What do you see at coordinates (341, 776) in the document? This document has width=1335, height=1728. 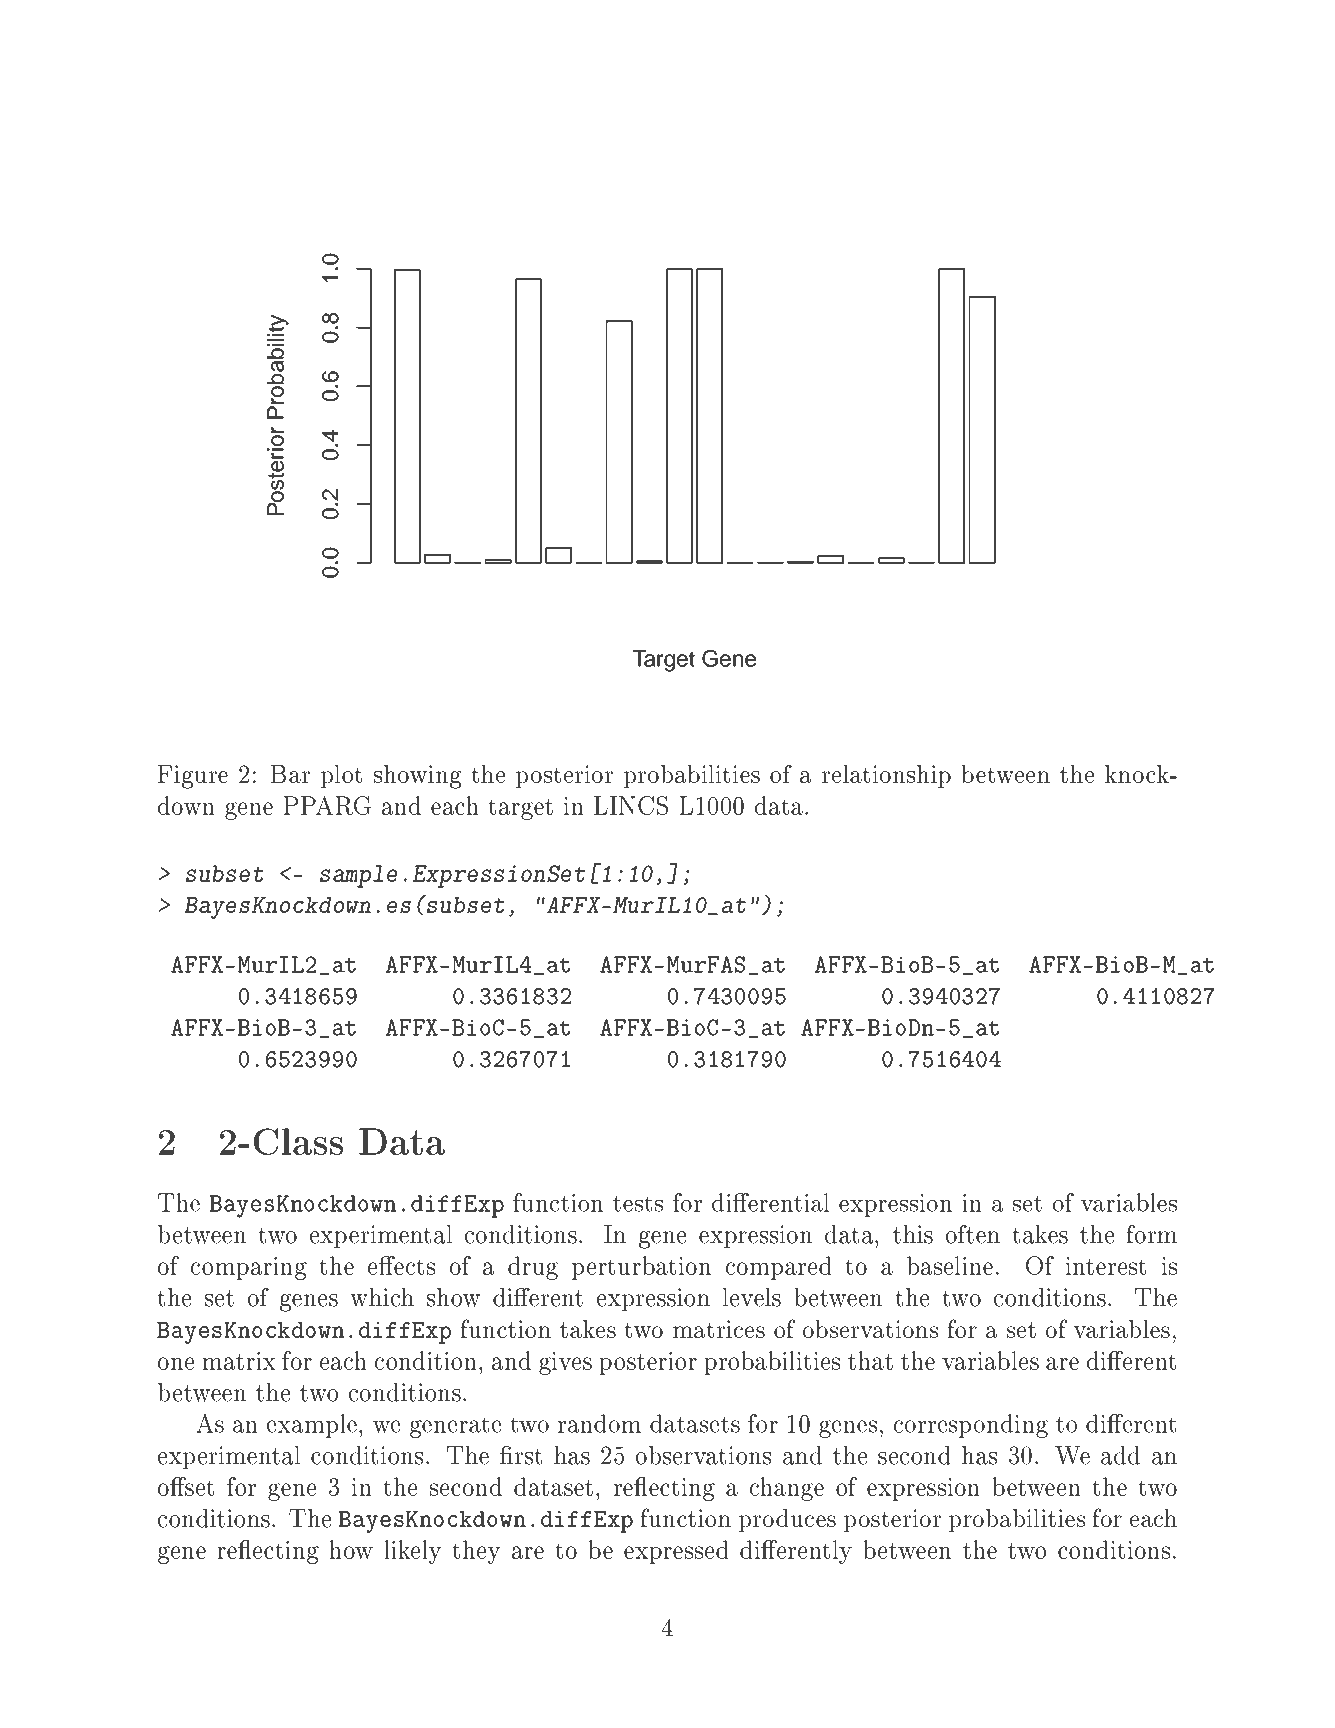 I see `plot` at bounding box center [341, 776].
